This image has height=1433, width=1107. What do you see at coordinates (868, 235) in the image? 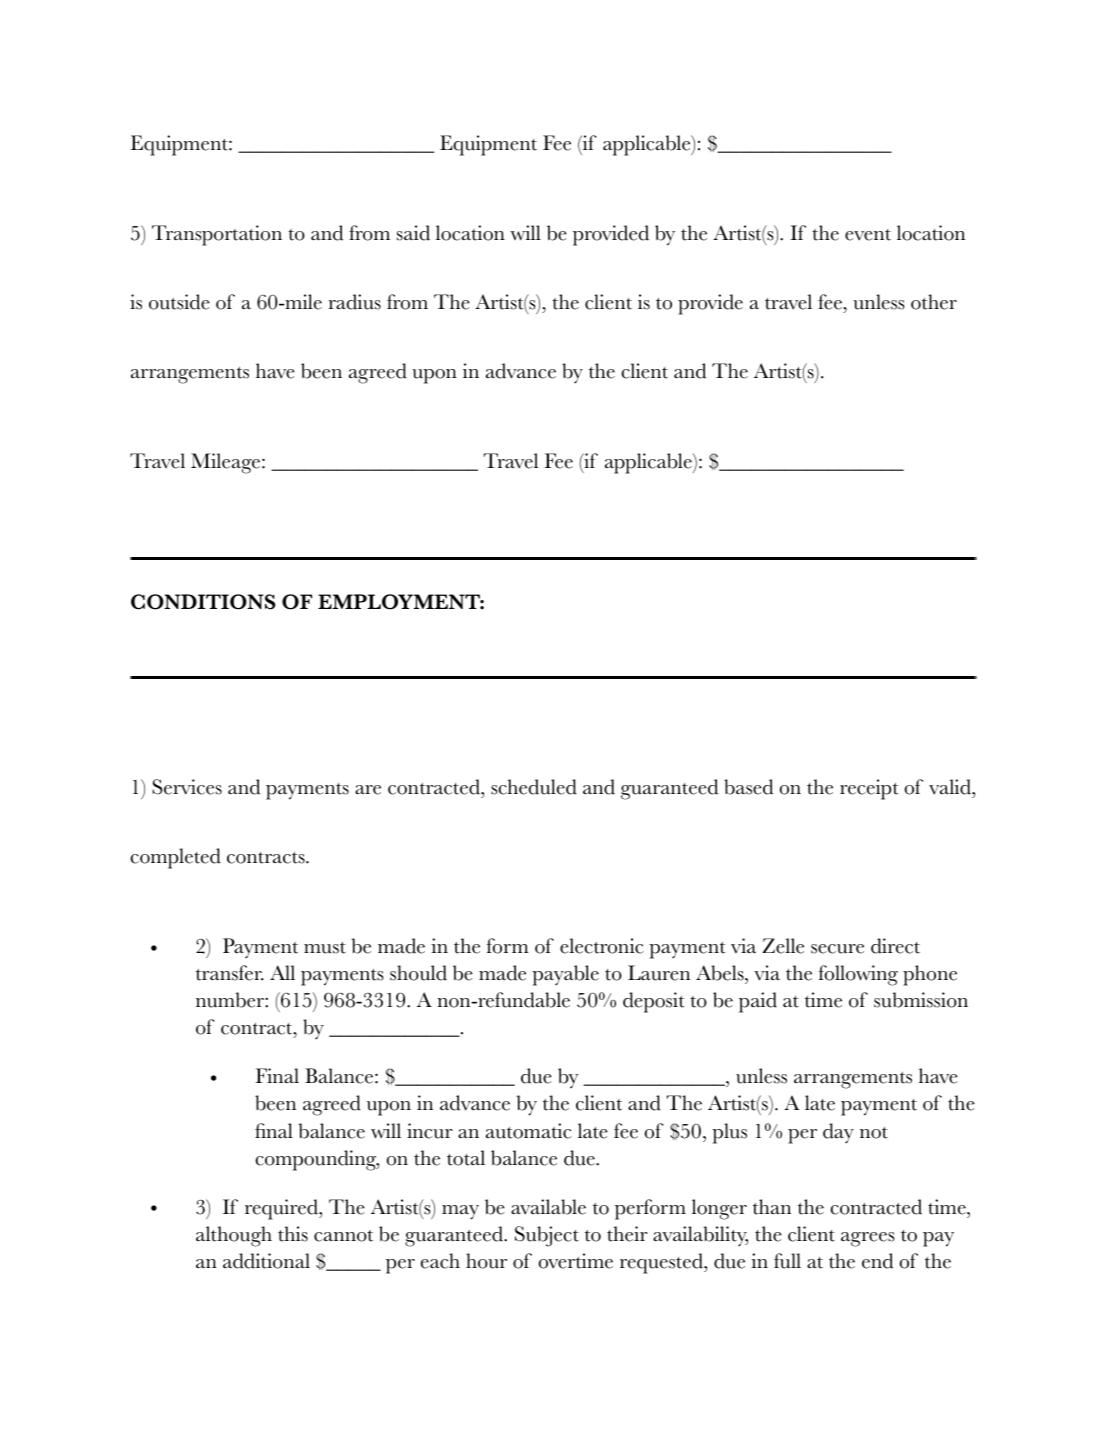
I see `event` at bounding box center [868, 235].
